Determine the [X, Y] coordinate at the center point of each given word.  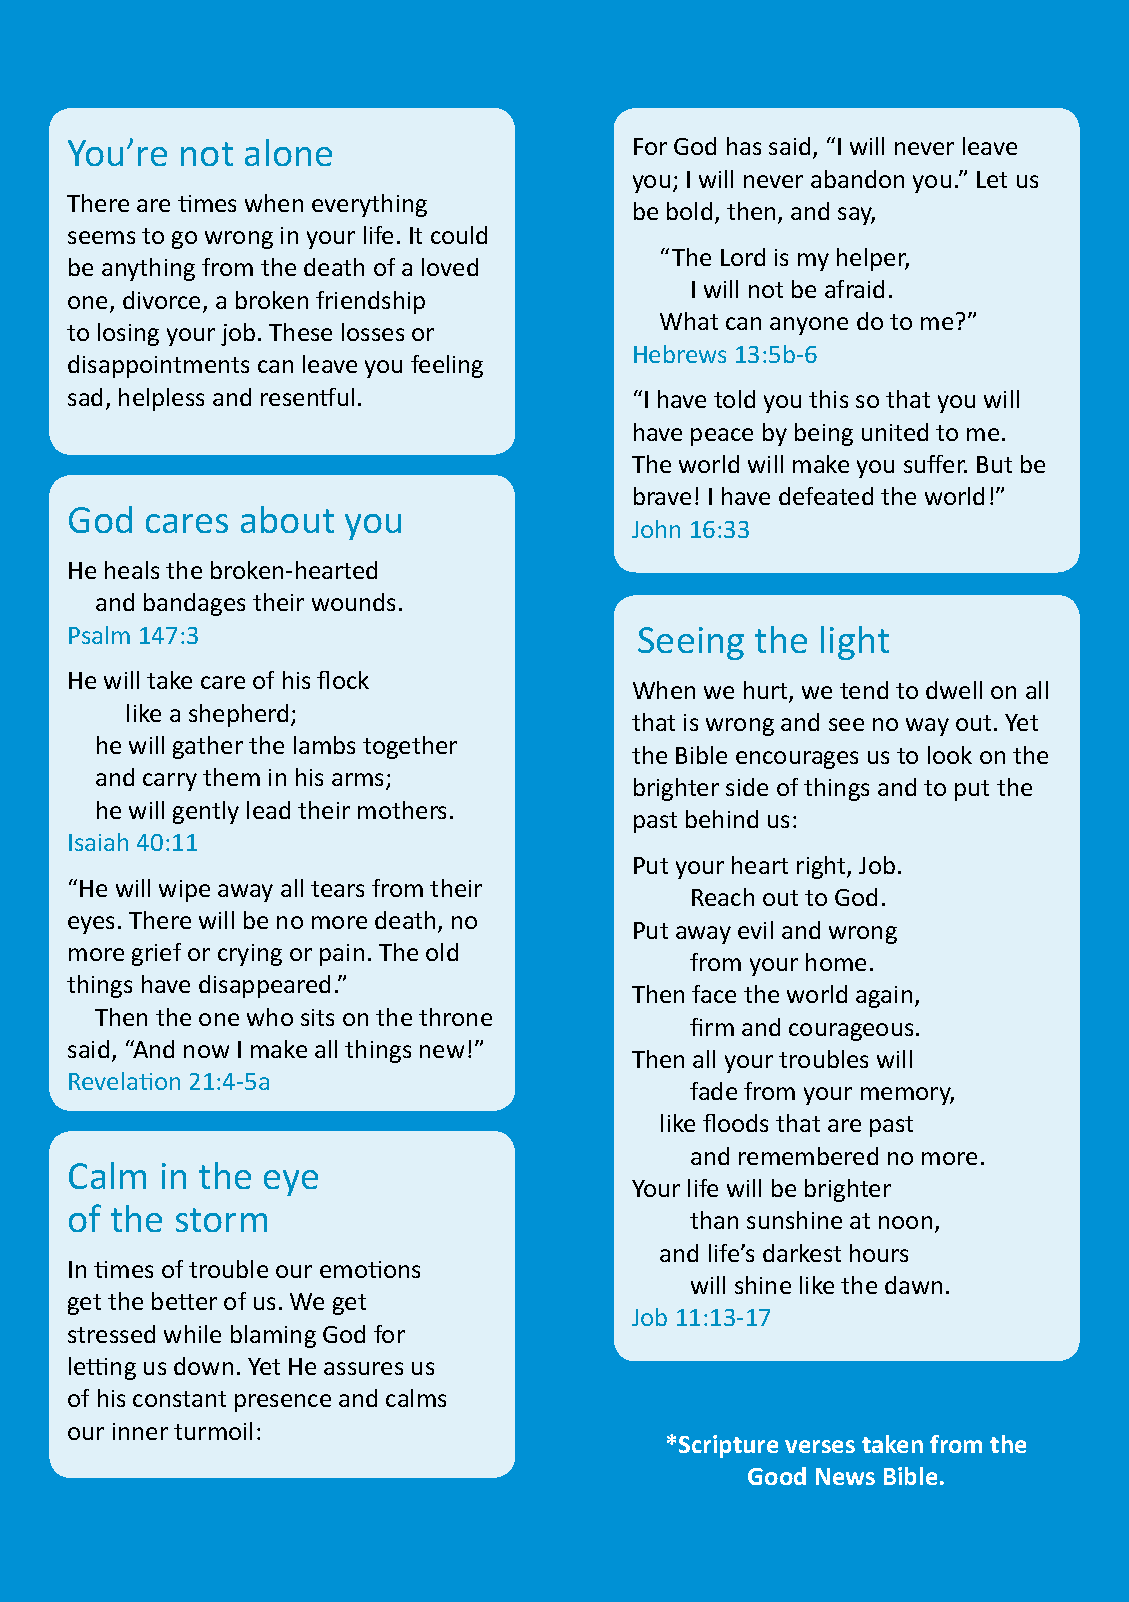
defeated [826, 496]
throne [455, 1017]
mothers [402, 810]
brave [662, 496]
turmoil [213, 1431]
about [287, 519]
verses [820, 1446]
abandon [857, 179]
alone [288, 152]
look [950, 755]
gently [206, 812]
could [459, 235]
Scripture [728, 1446]
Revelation [124, 1081]
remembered [808, 1156]
